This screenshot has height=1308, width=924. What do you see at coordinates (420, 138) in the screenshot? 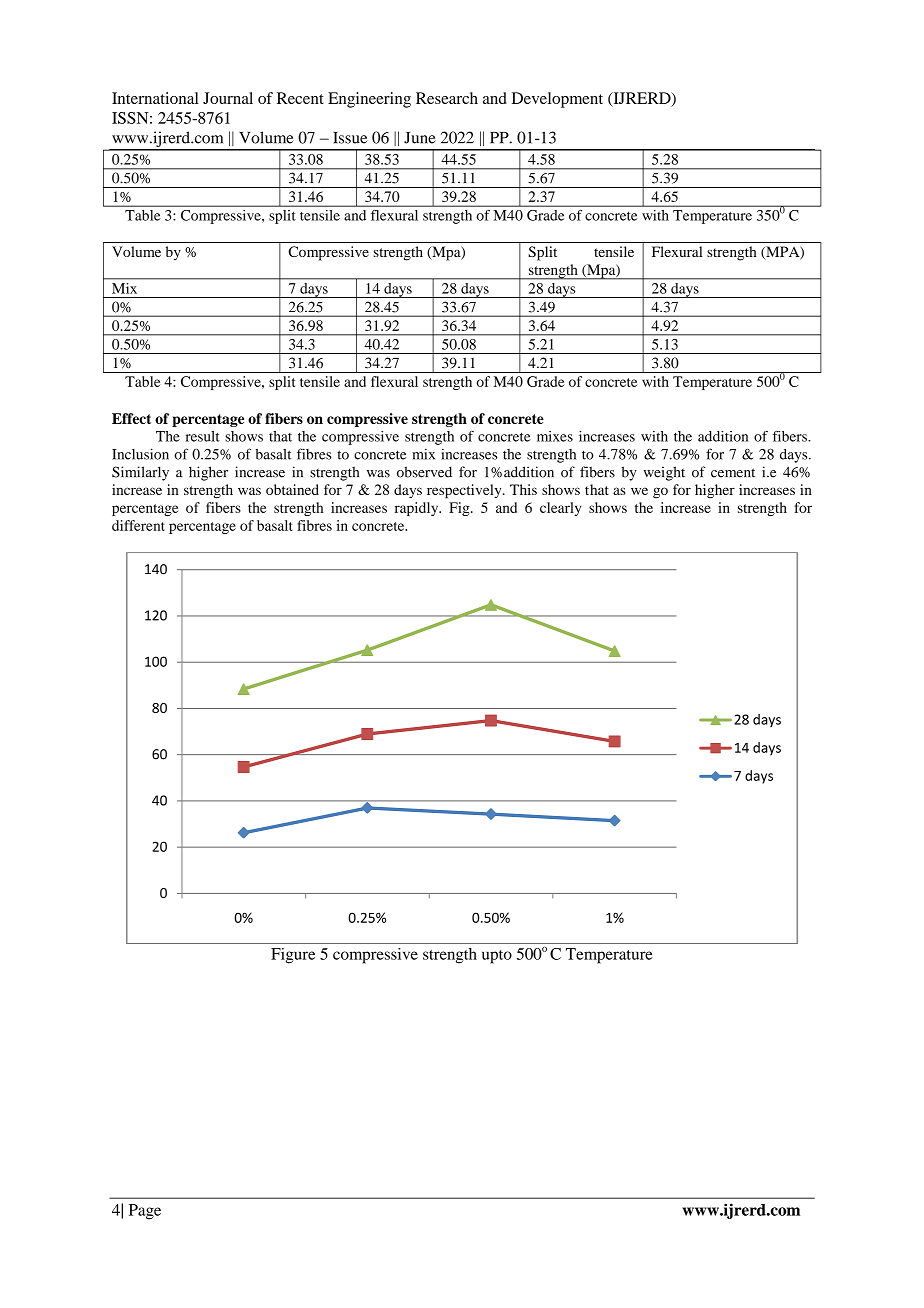
I see `June` at bounding box center [420, 138].
